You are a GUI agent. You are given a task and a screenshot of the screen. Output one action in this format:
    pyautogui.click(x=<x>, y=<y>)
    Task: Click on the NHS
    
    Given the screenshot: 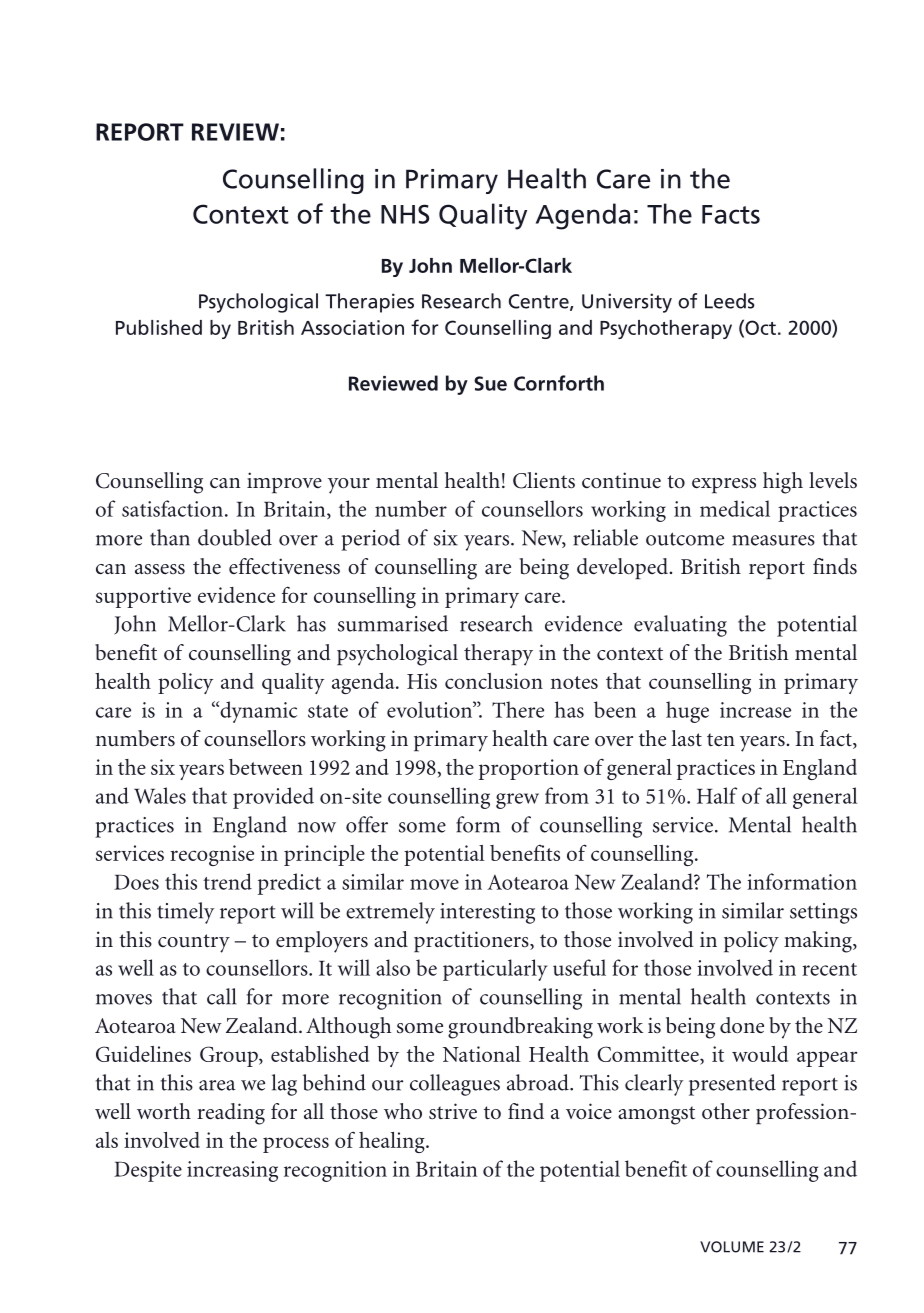 What is the action you would take?
    pyautogui.click(x=405, y=214)
